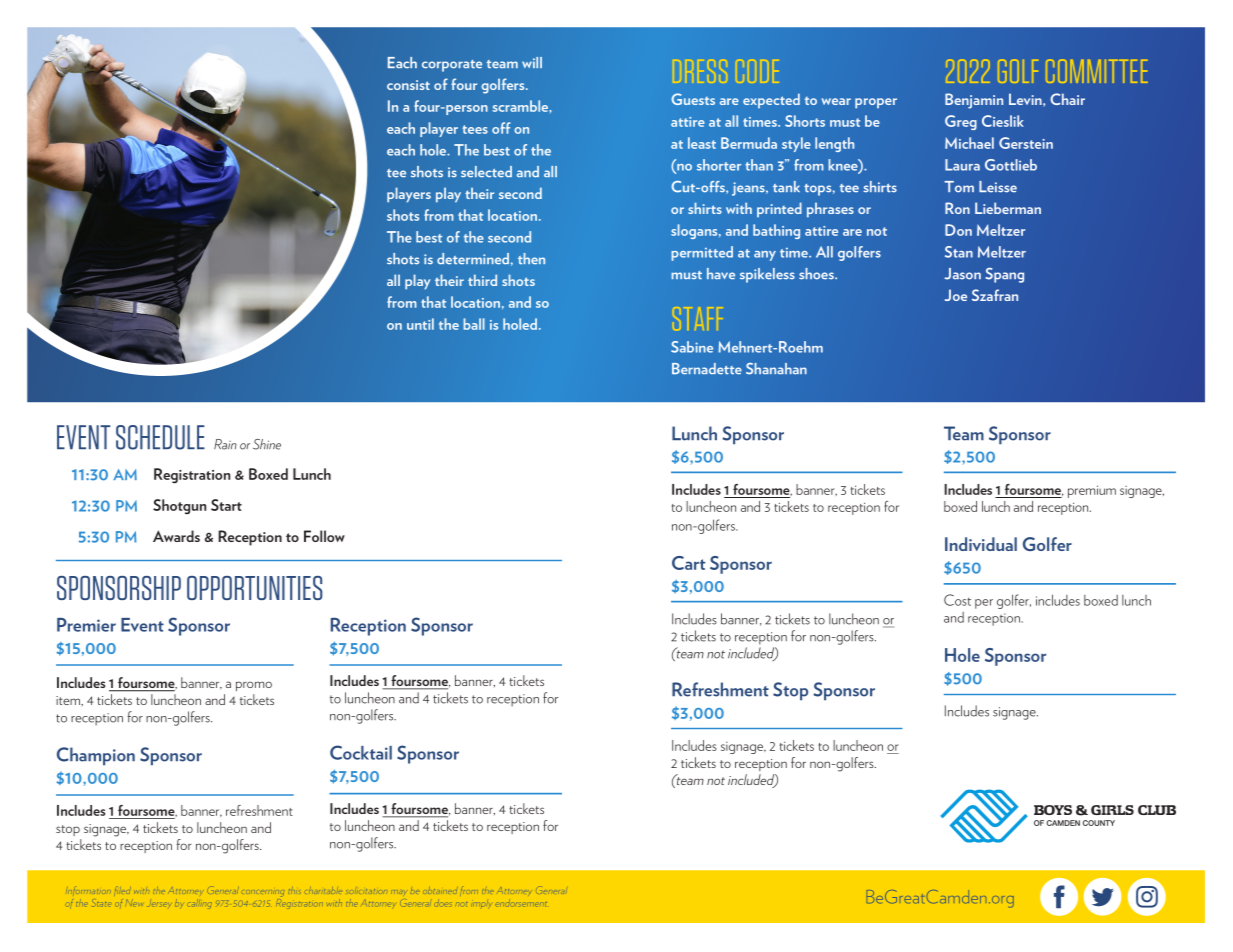 This screenshot has height=952, width=1233. I want to click on solicitation, so click(365, 891).
